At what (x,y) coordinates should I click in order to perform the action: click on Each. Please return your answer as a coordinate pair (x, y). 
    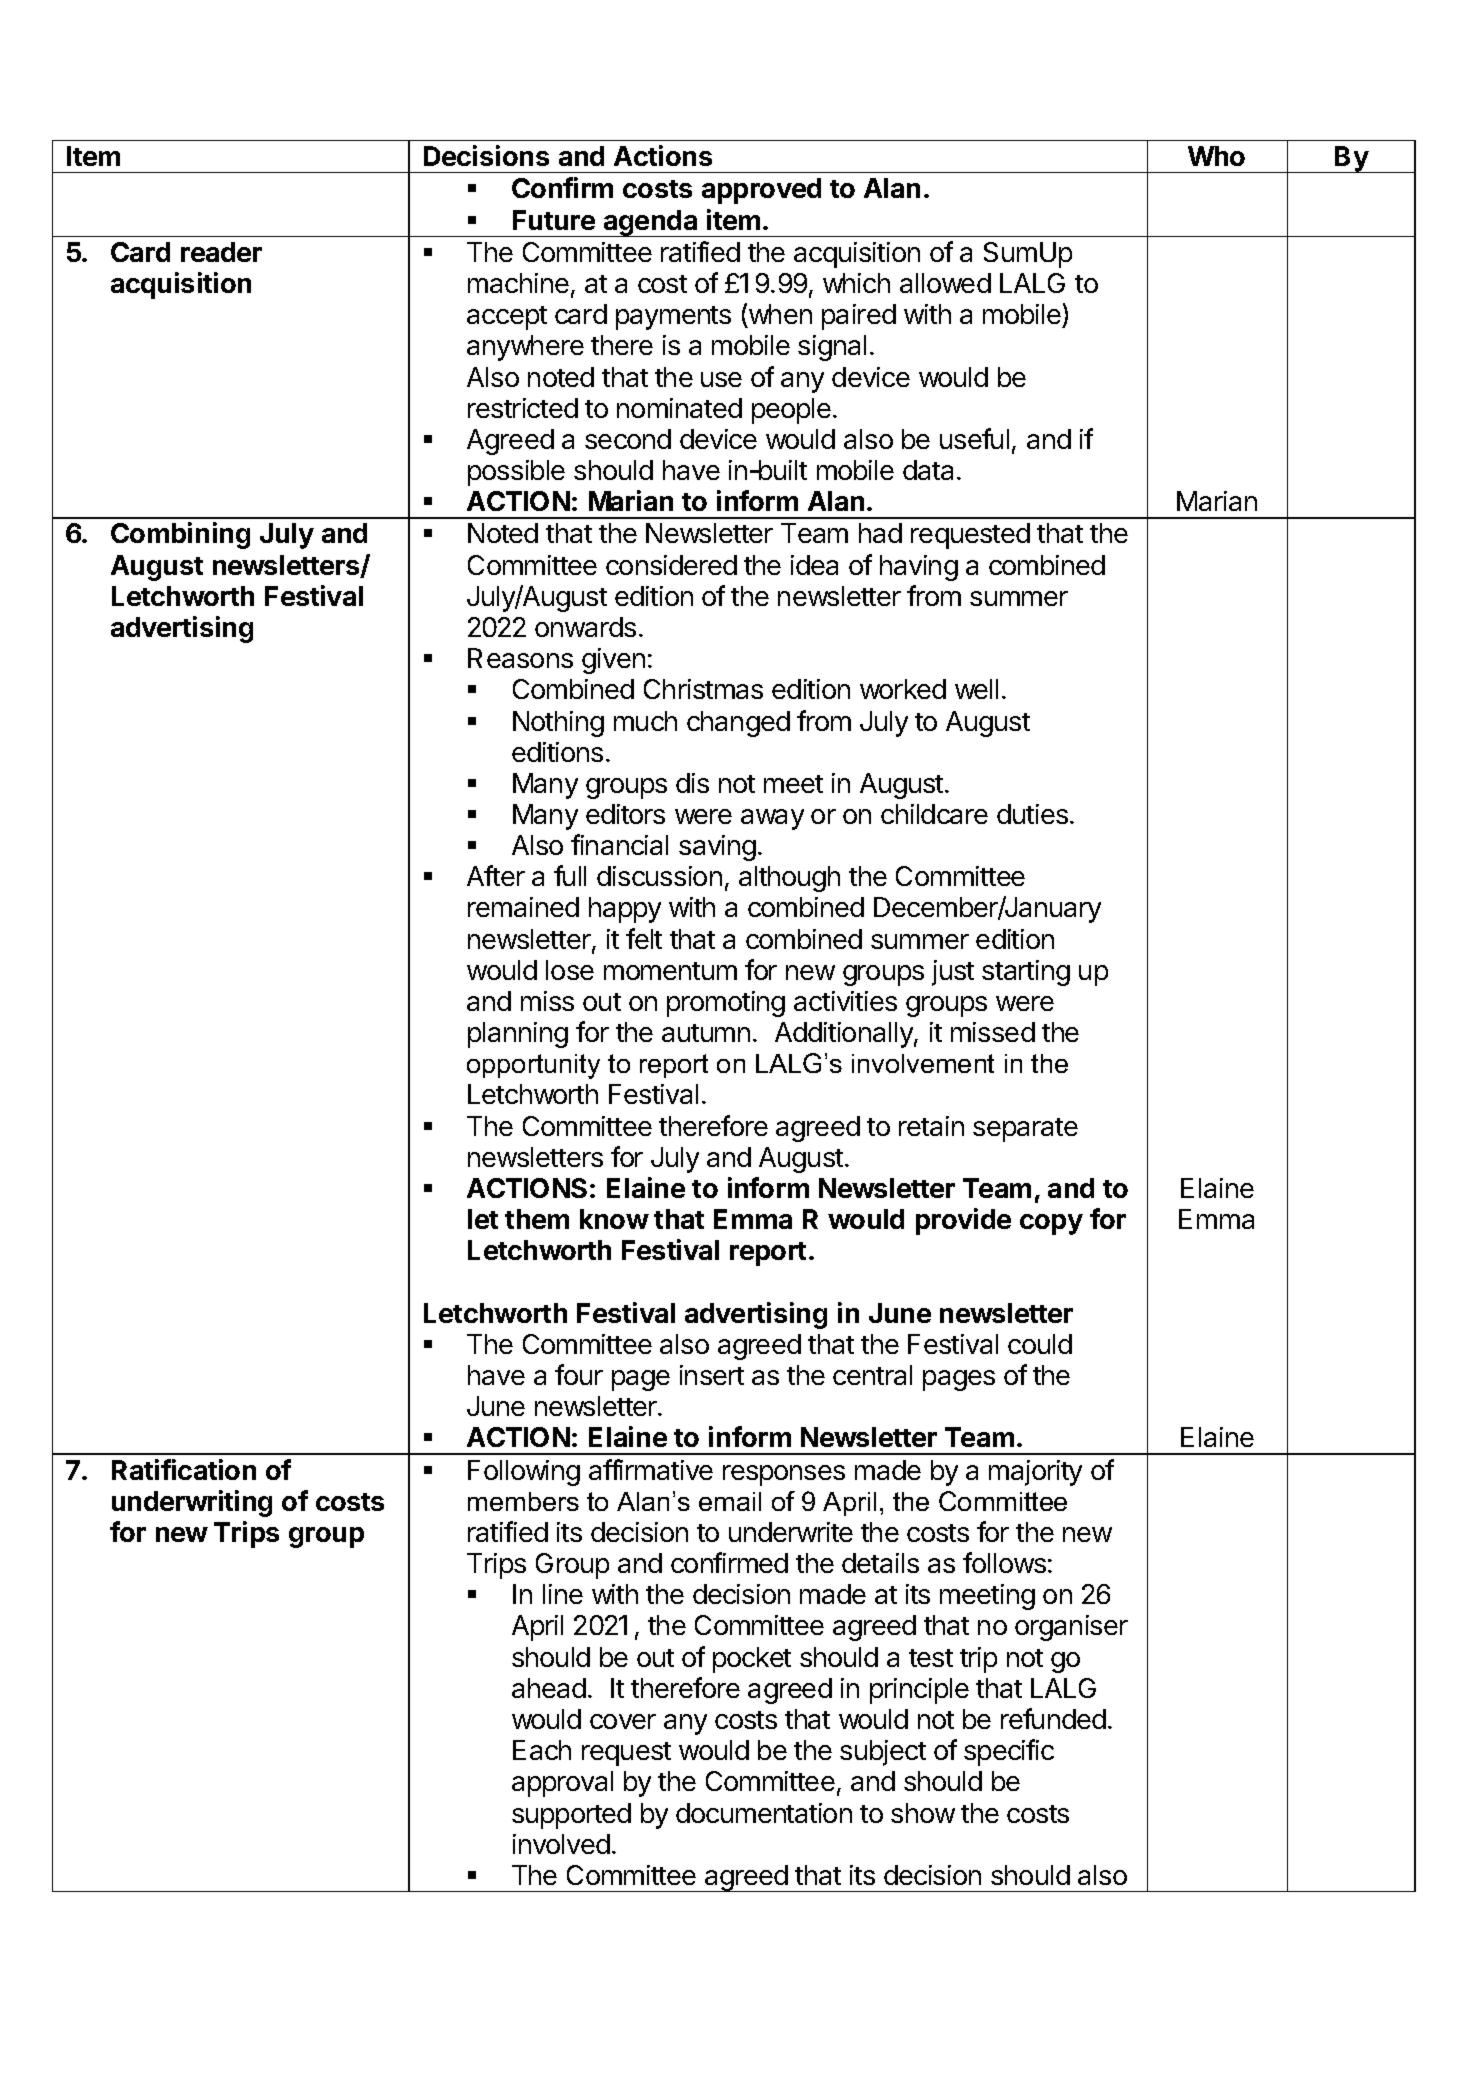
    Looking at the image, I should click on (542, 1750).
